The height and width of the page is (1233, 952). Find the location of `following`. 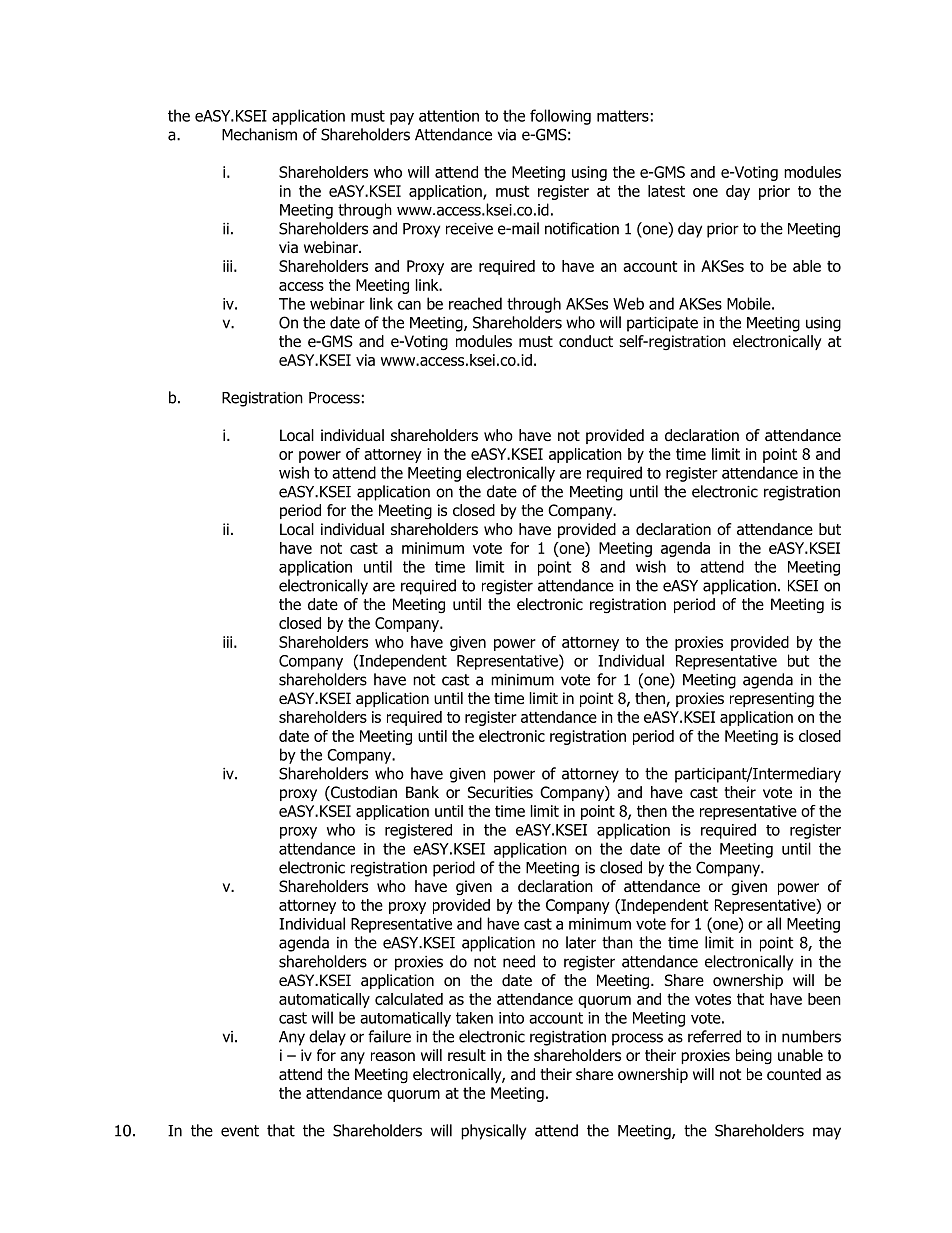

following is located at coordinates (560, 117).
